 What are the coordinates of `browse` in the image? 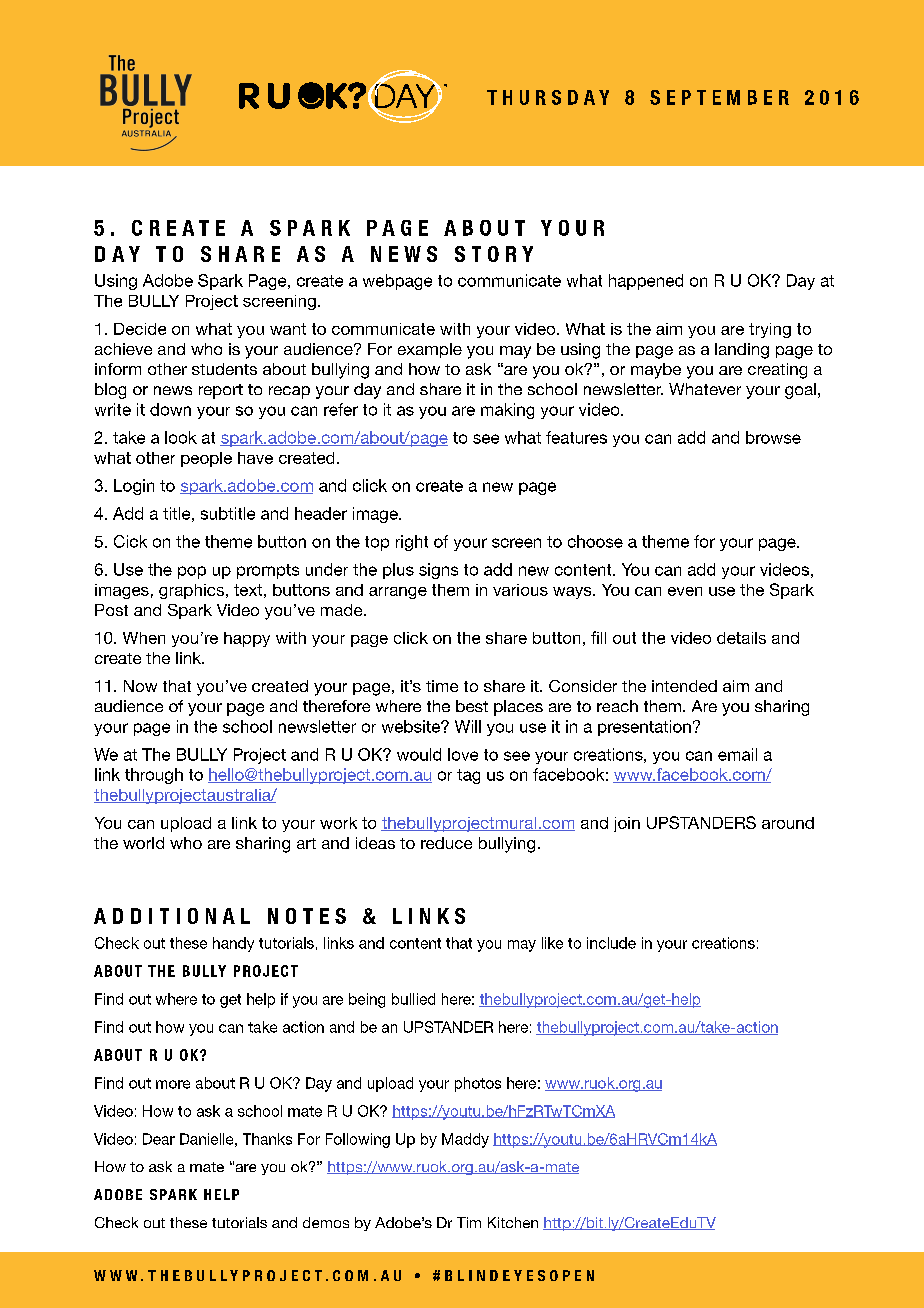 It's located at (773, 437).
